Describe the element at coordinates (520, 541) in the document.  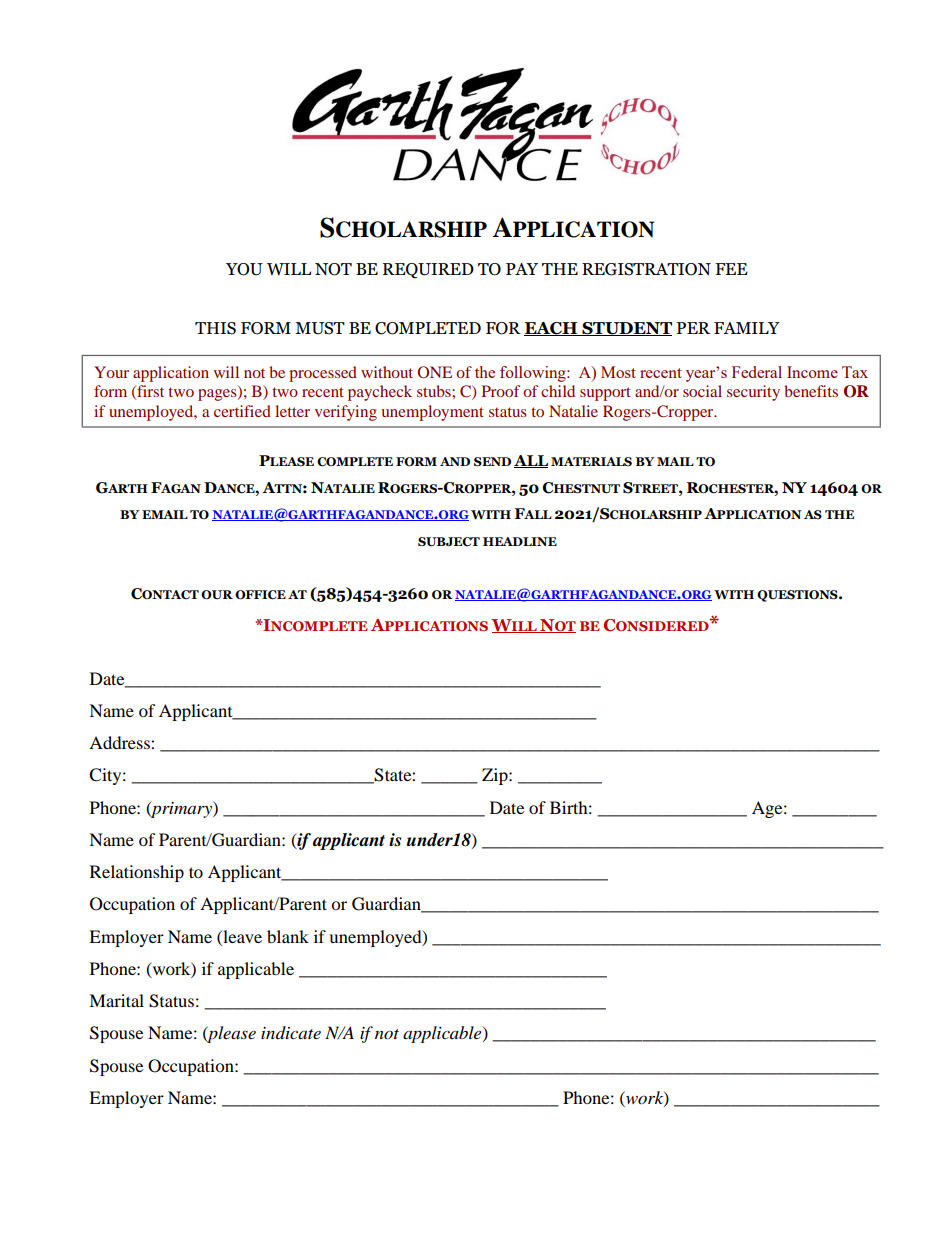
I see `HEADLINE` at that location.
